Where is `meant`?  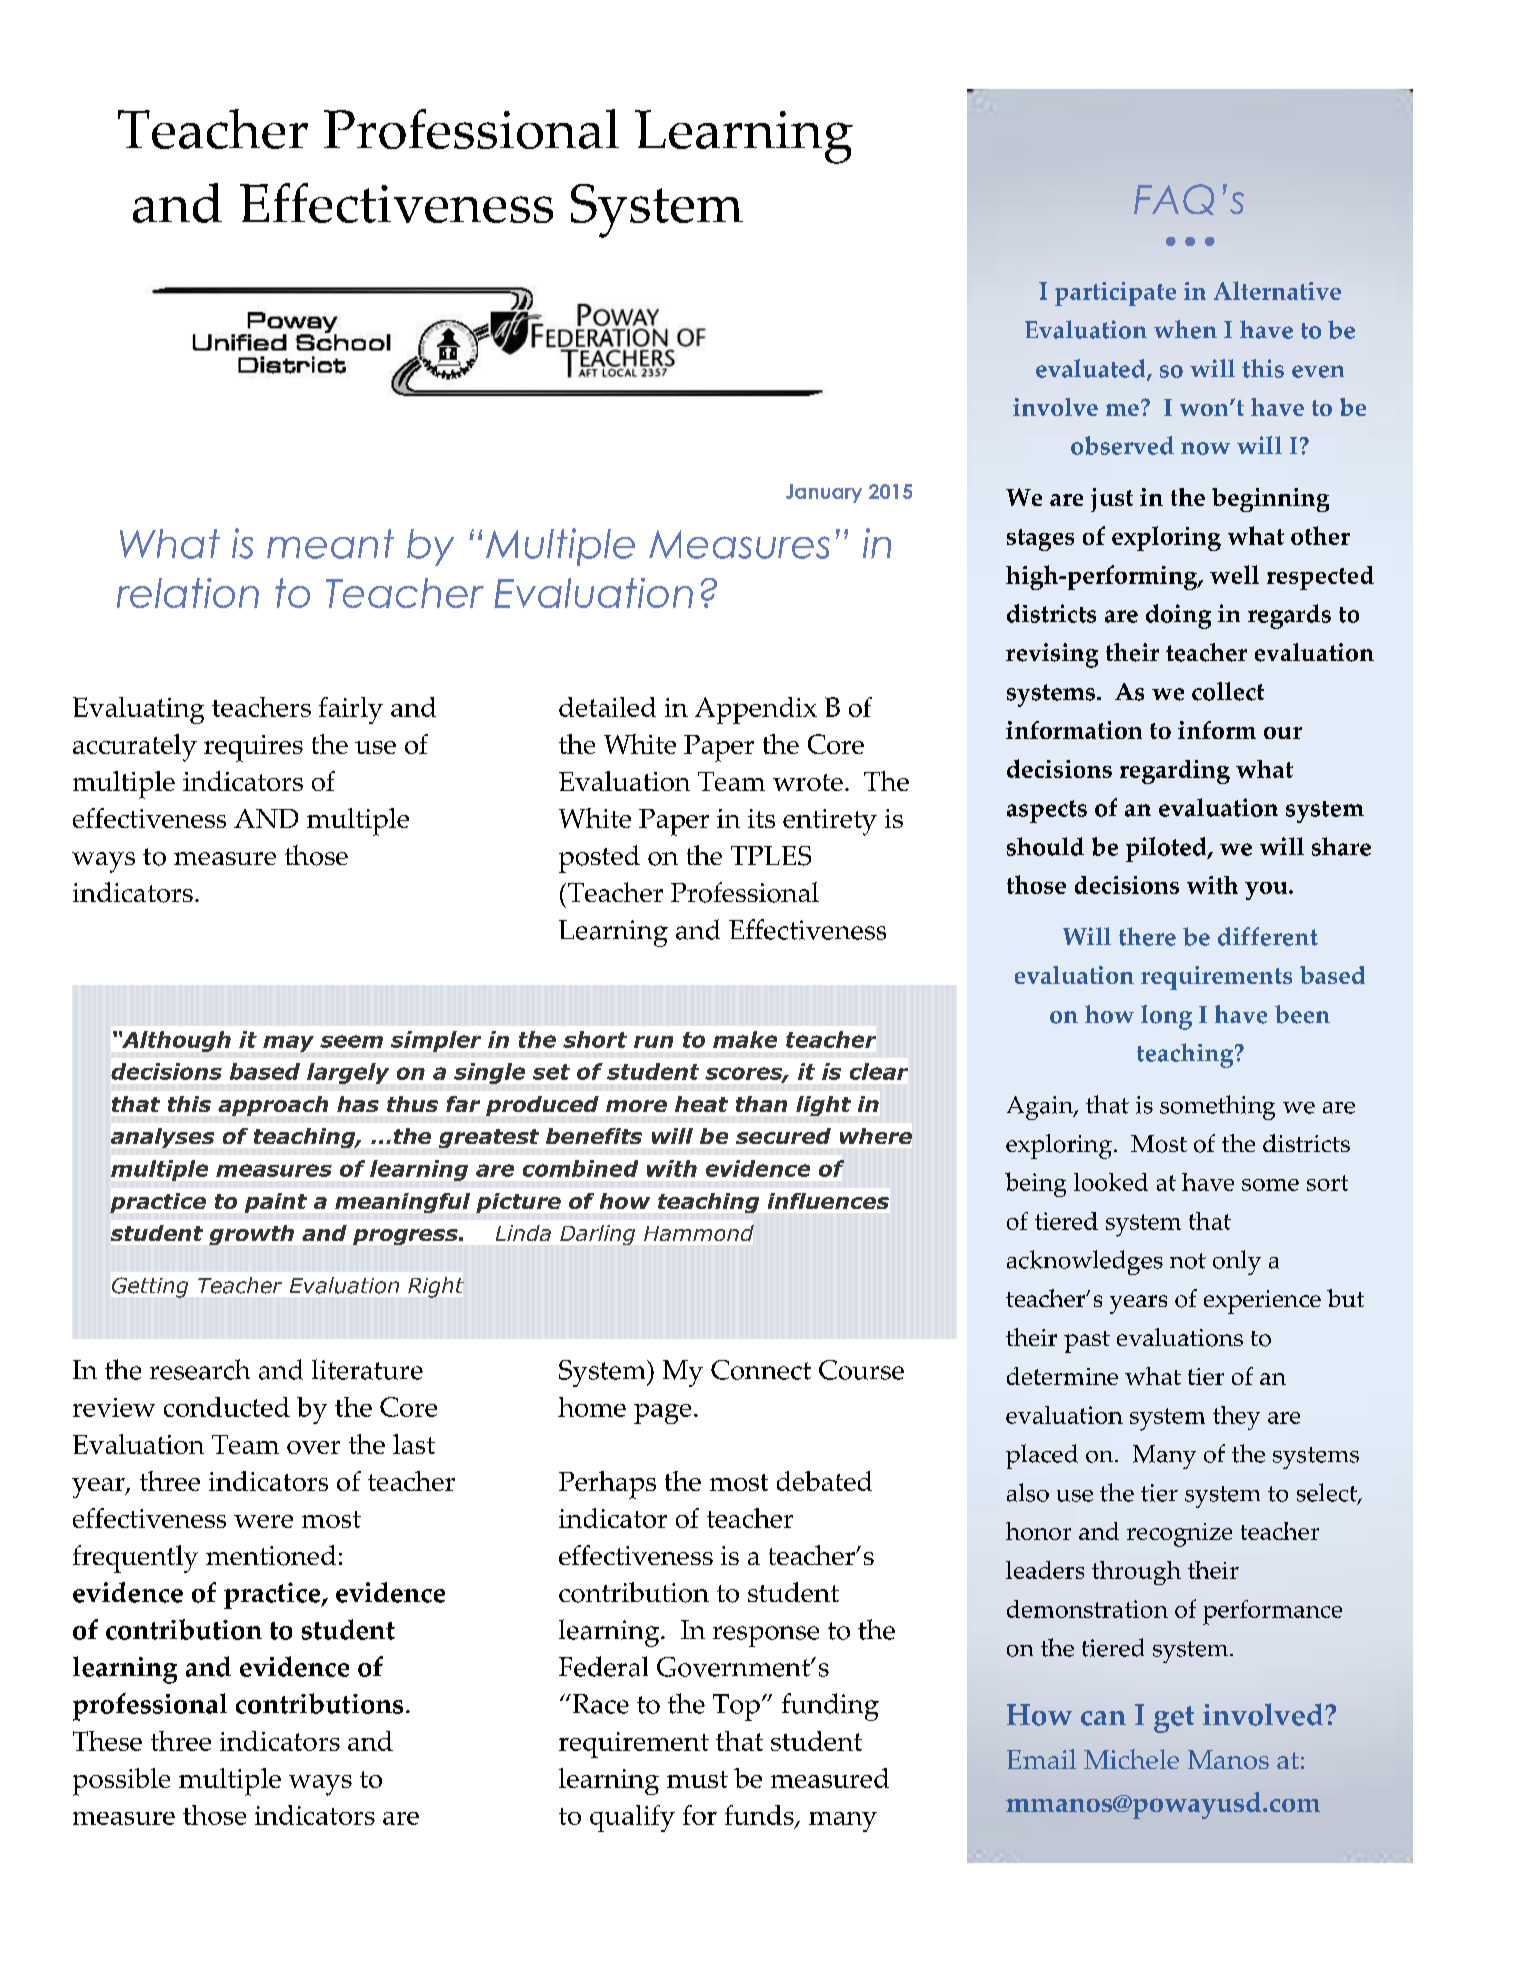 meant is located at coordinates (330, 544).
